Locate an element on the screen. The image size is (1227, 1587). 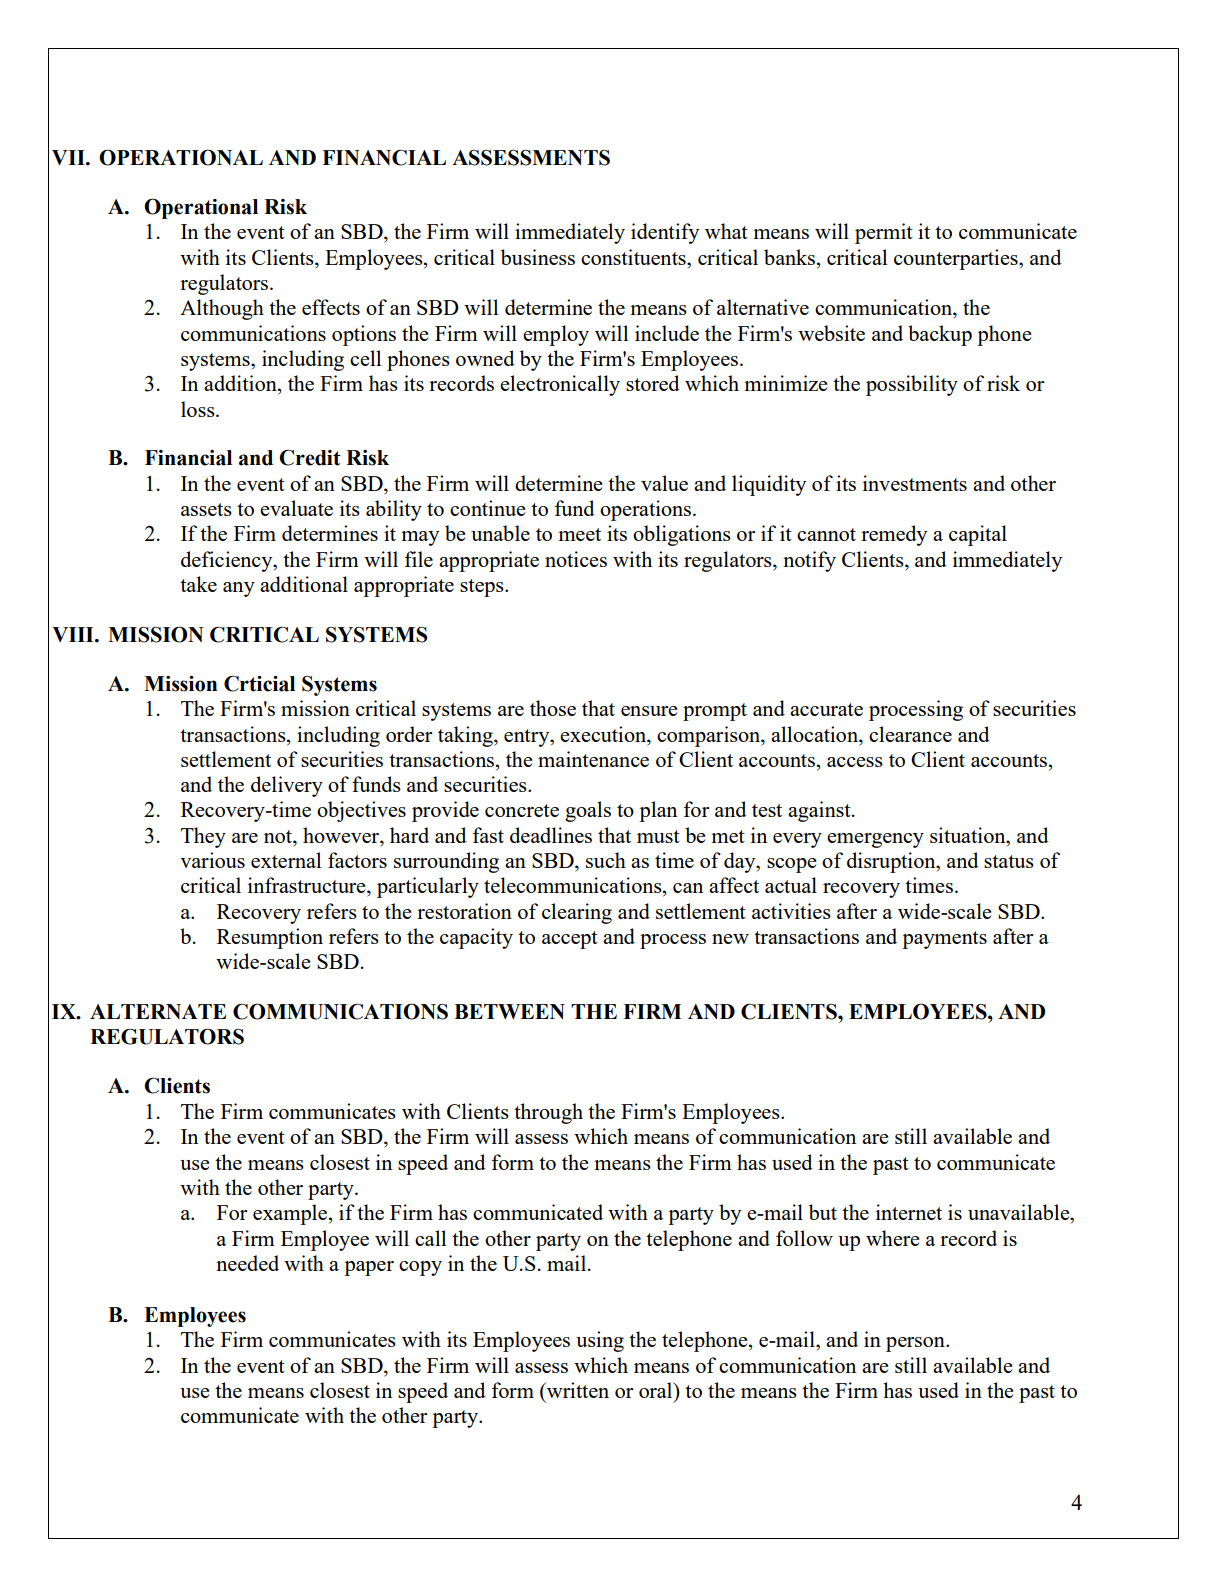
Although is located at coordinates (222, 309).
